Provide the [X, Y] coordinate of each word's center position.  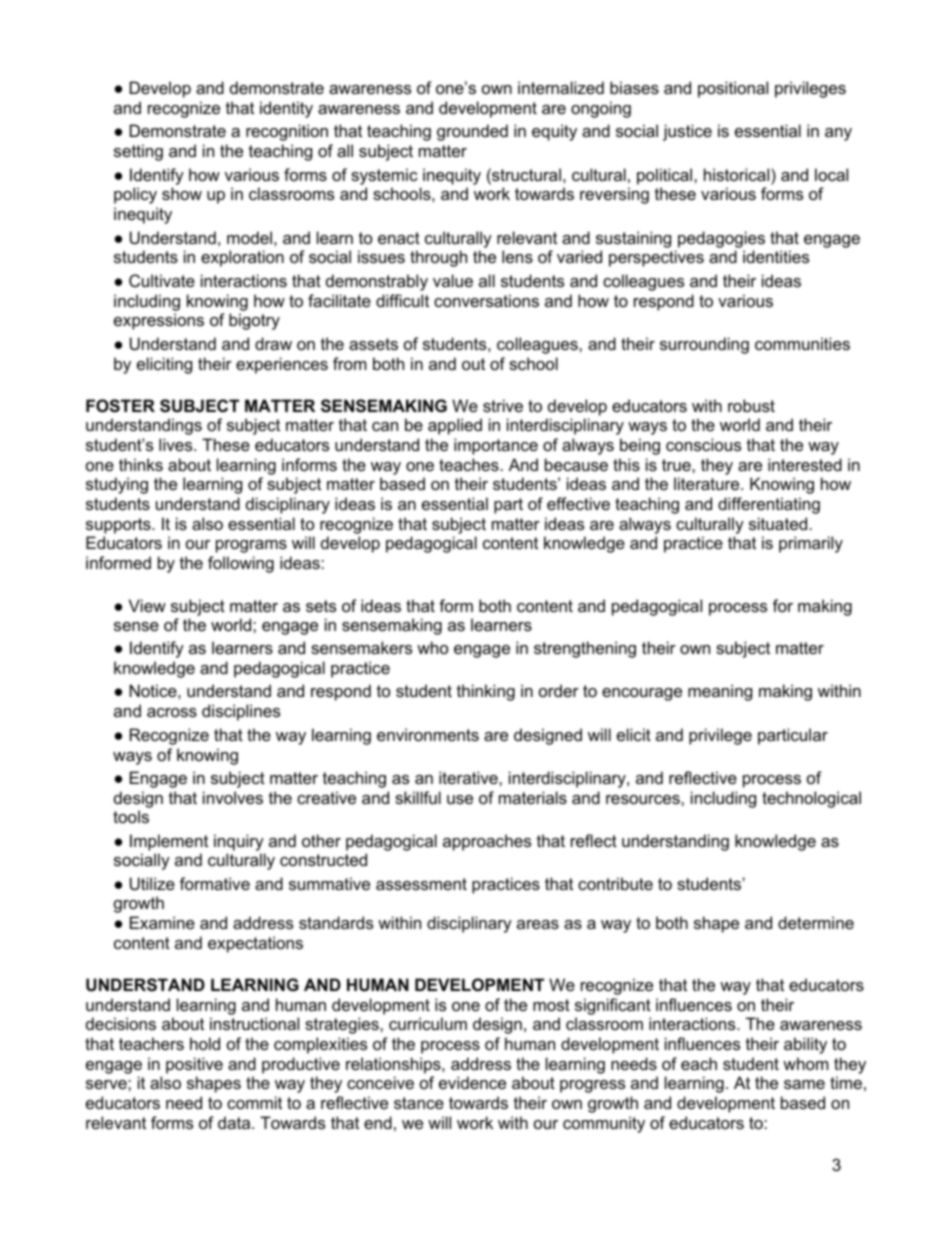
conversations [486, 300]
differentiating [769, 505]
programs [251, 546]
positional [733, 89]
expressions [159, 321]
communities [802, 343]
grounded [472, 132]
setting [138, 152]
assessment [421, 884]
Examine [162, 922]
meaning [720, 692]
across [172, 712]
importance [496, 446]
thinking [486, 692]
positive [194, 1065]
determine [816, 922]
